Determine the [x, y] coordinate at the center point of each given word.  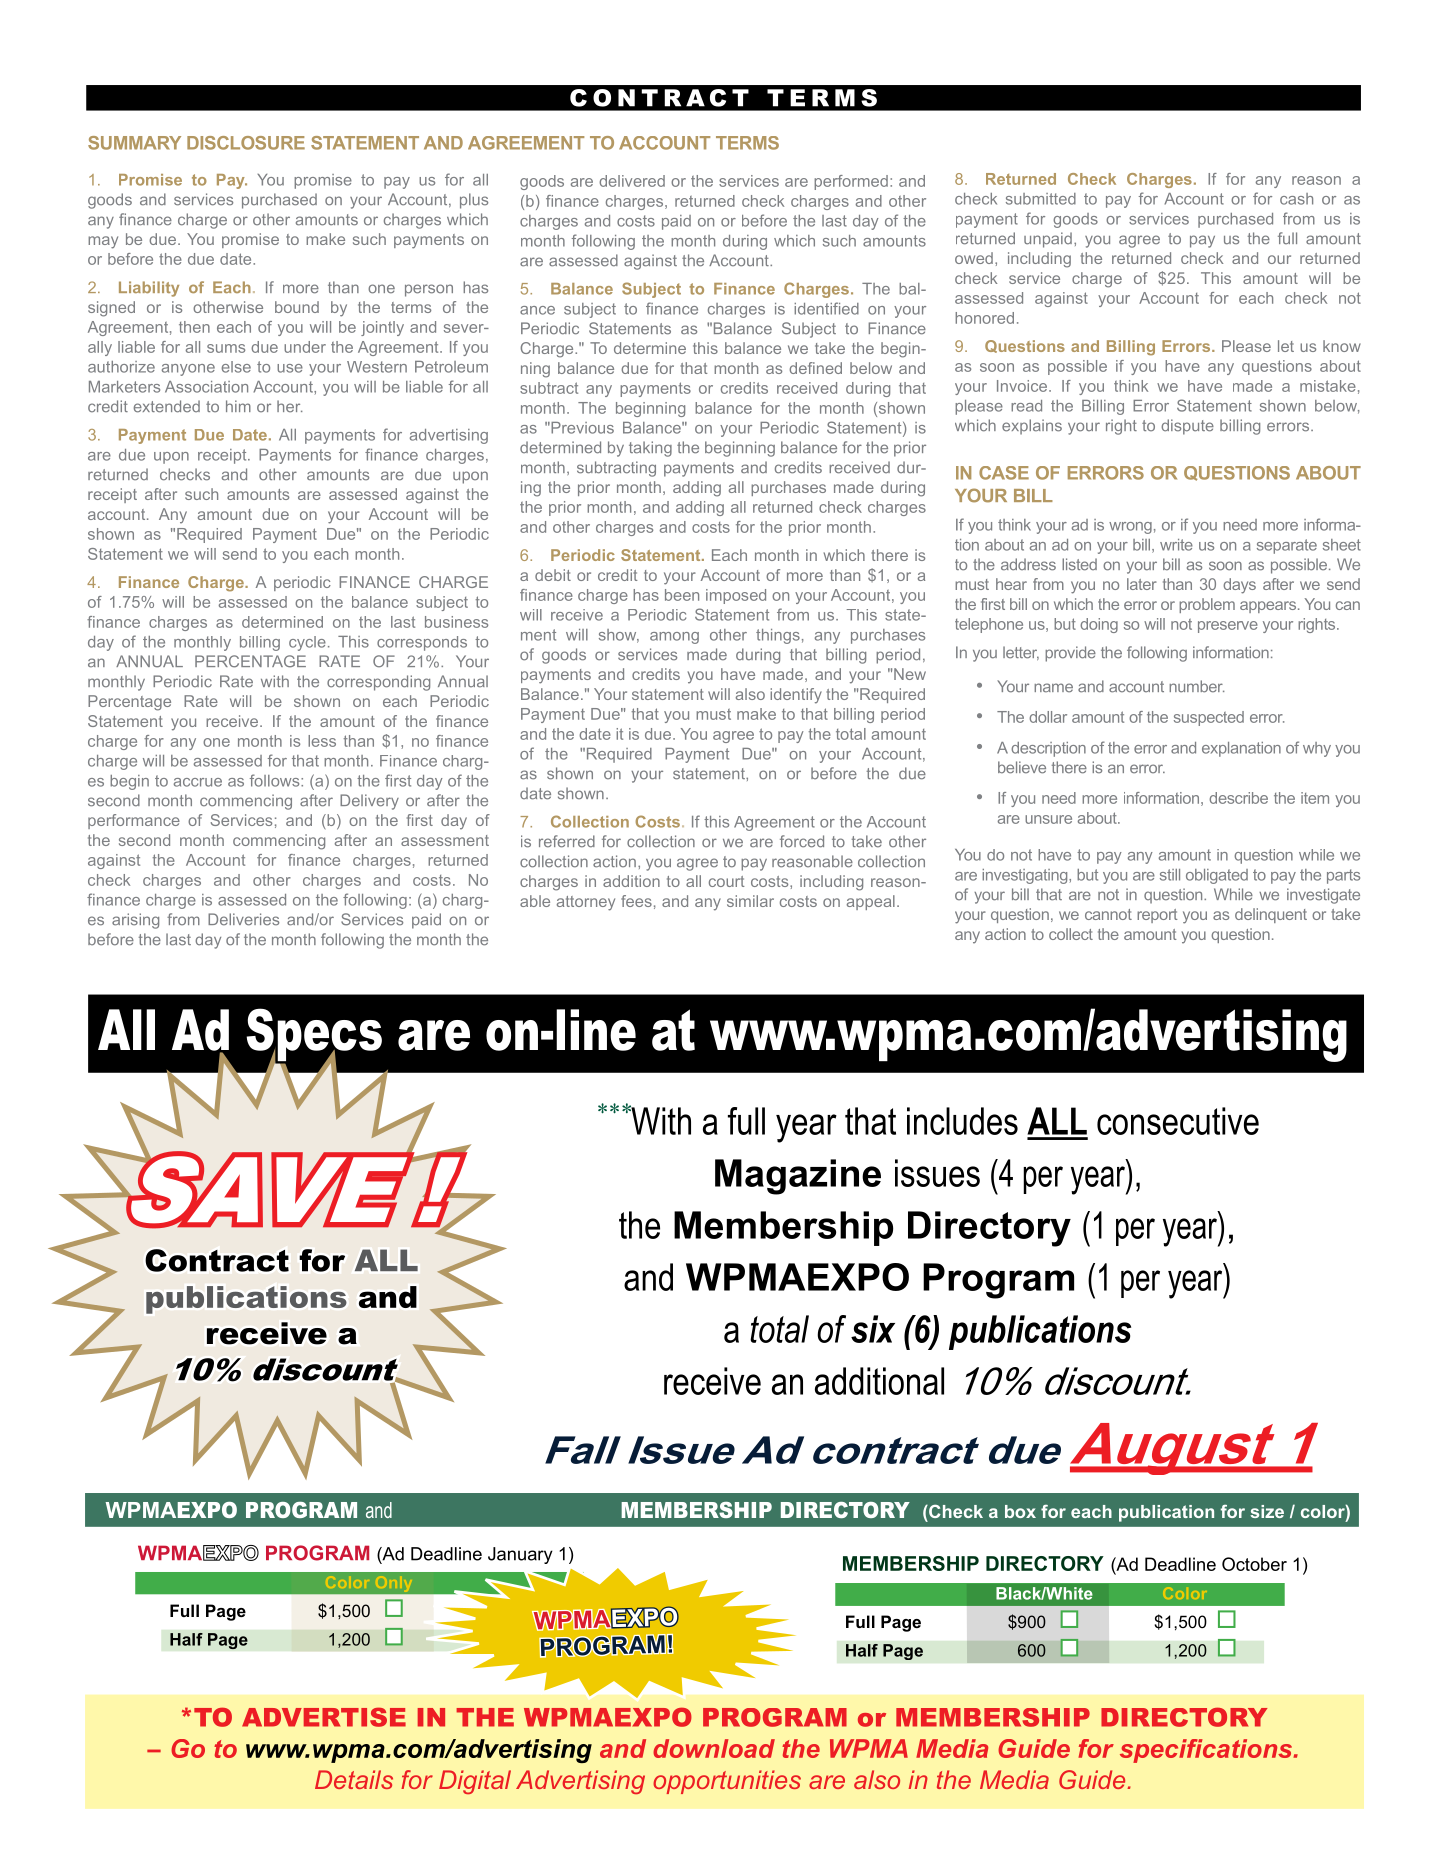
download [714, 1748]
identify [796, 696]
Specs [314, 1036]
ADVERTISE [324, 1717]
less [322, 741]
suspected [1209, 718]
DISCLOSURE [246, 143]
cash [1296, 199]
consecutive [1178, 1121]
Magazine [798, 1177]
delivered [632, 181]
